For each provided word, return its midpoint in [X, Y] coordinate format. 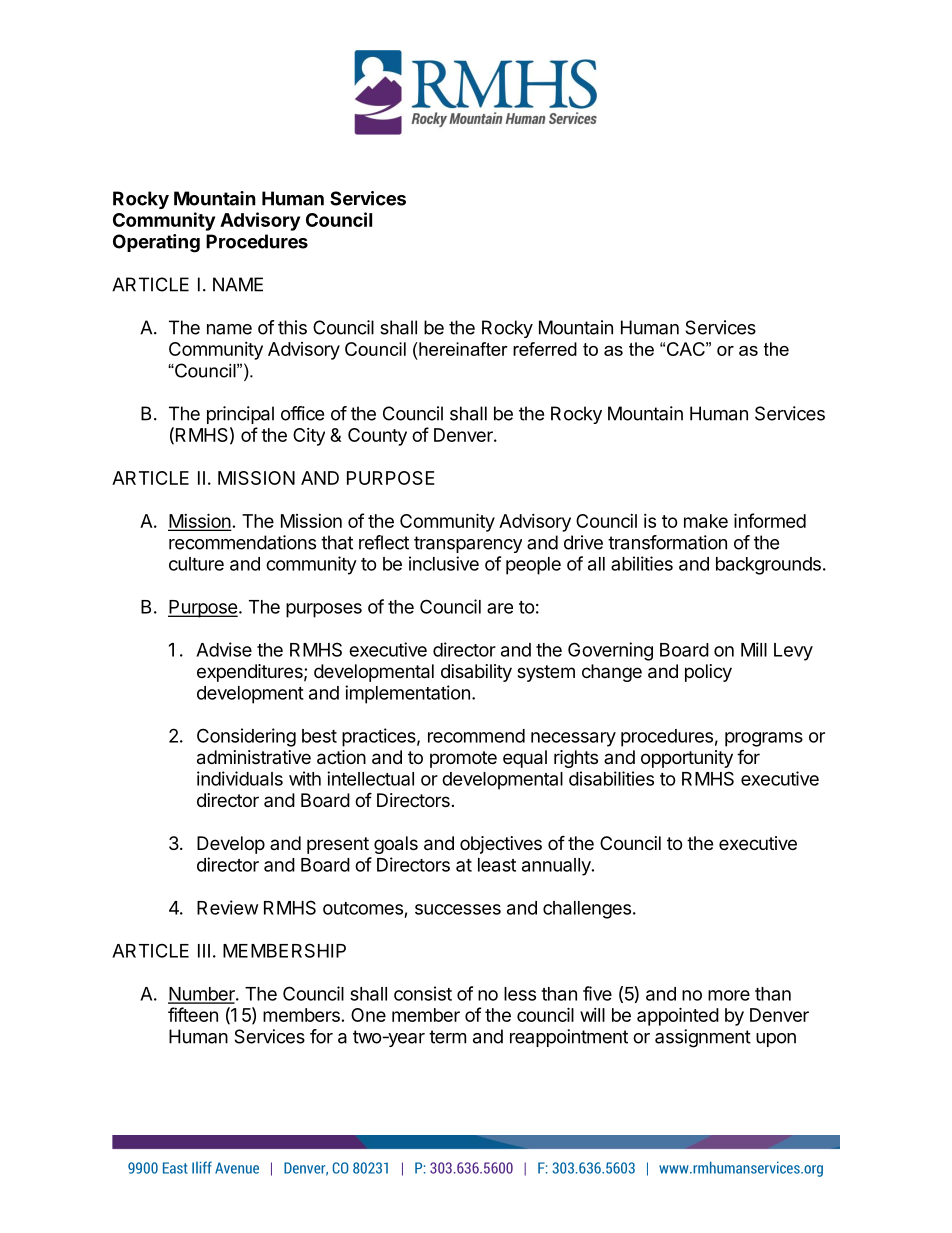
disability [476, 673]
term [447, 1037]
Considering [246, 737]
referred [545, 349]
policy [708, 673]
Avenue [237, 1168]
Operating [156, 243]
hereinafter [462, 349]
